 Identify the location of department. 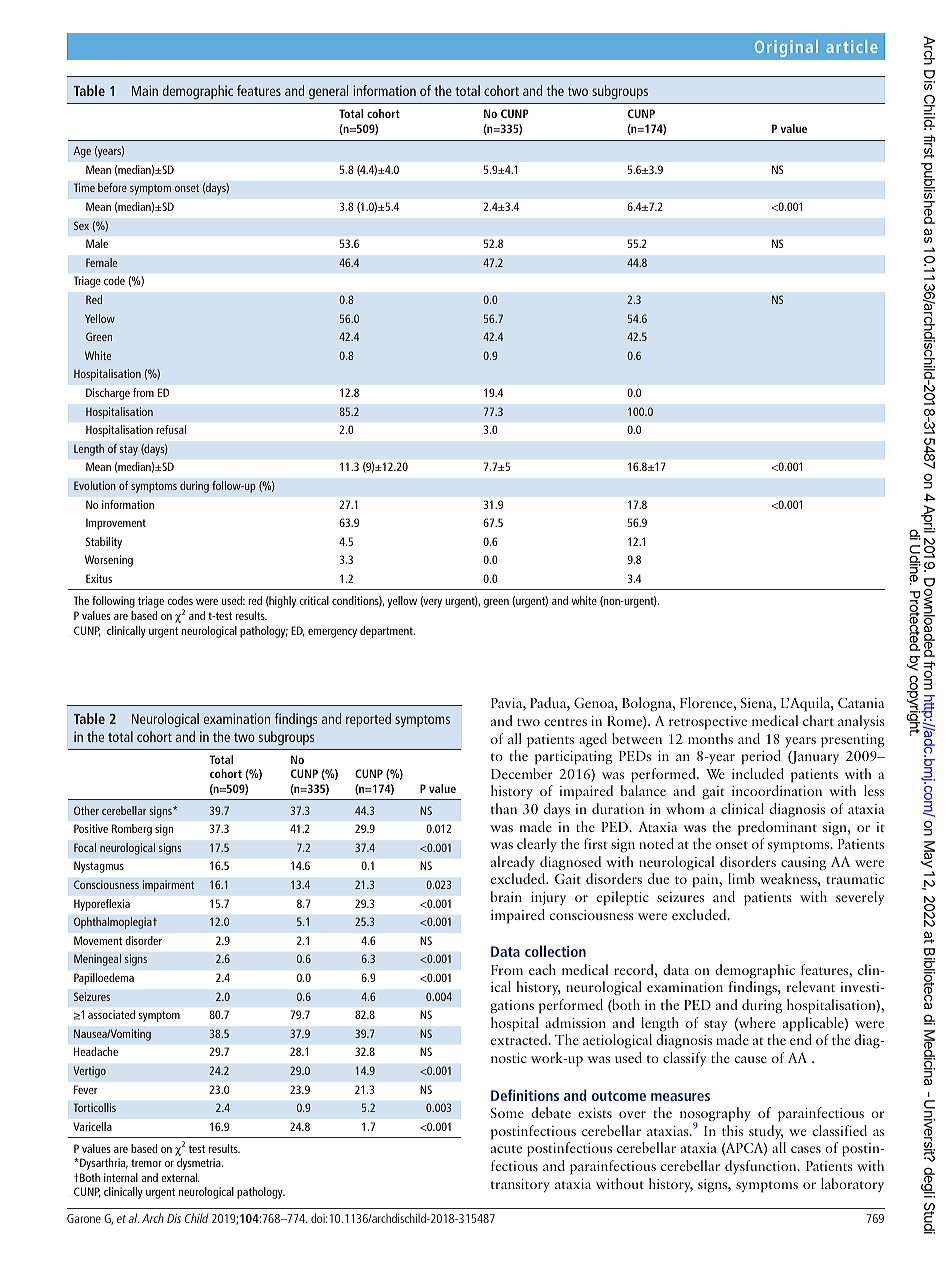
(387, 632).
